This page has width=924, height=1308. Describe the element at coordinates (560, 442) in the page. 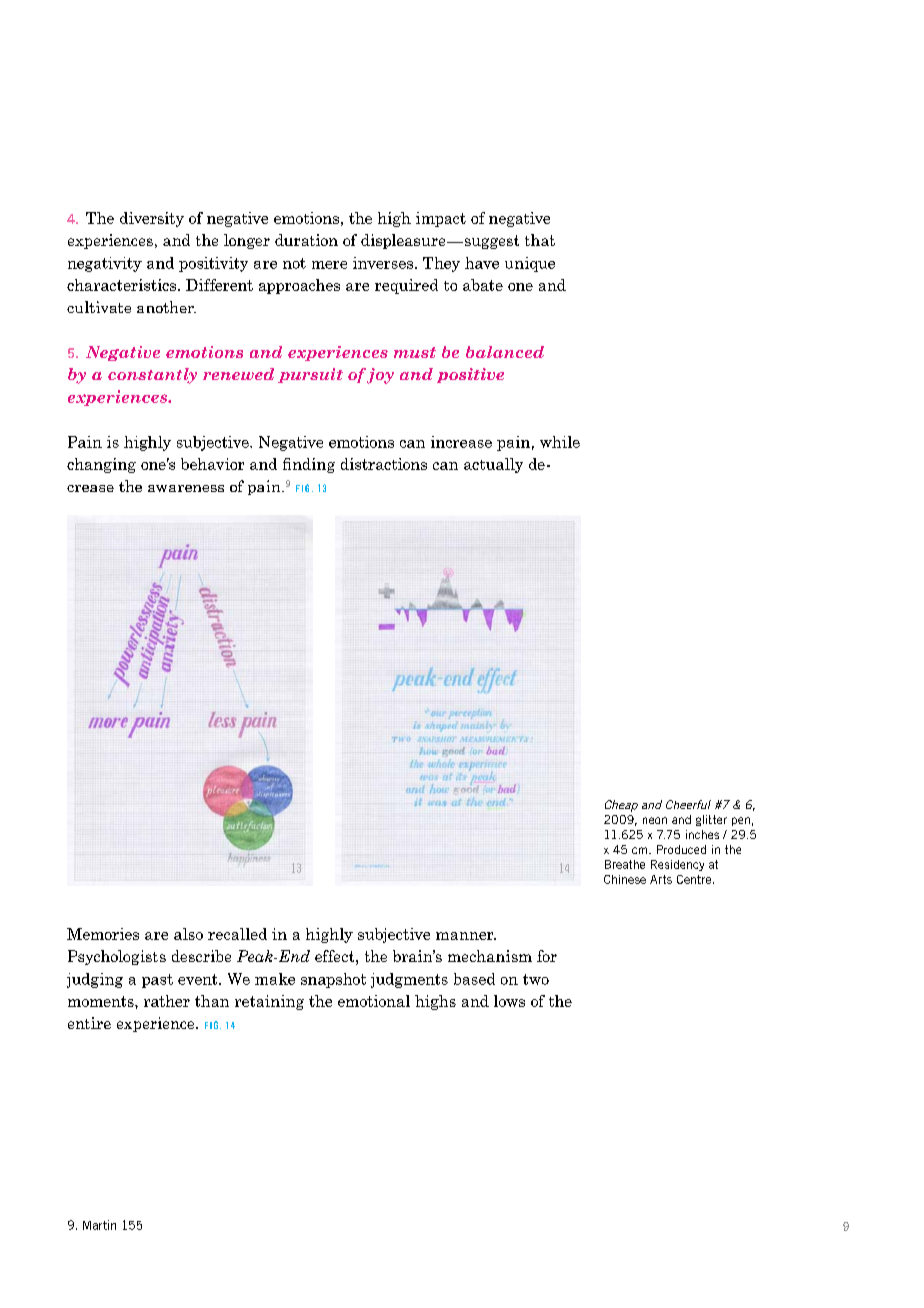

I see `while` at that location.
